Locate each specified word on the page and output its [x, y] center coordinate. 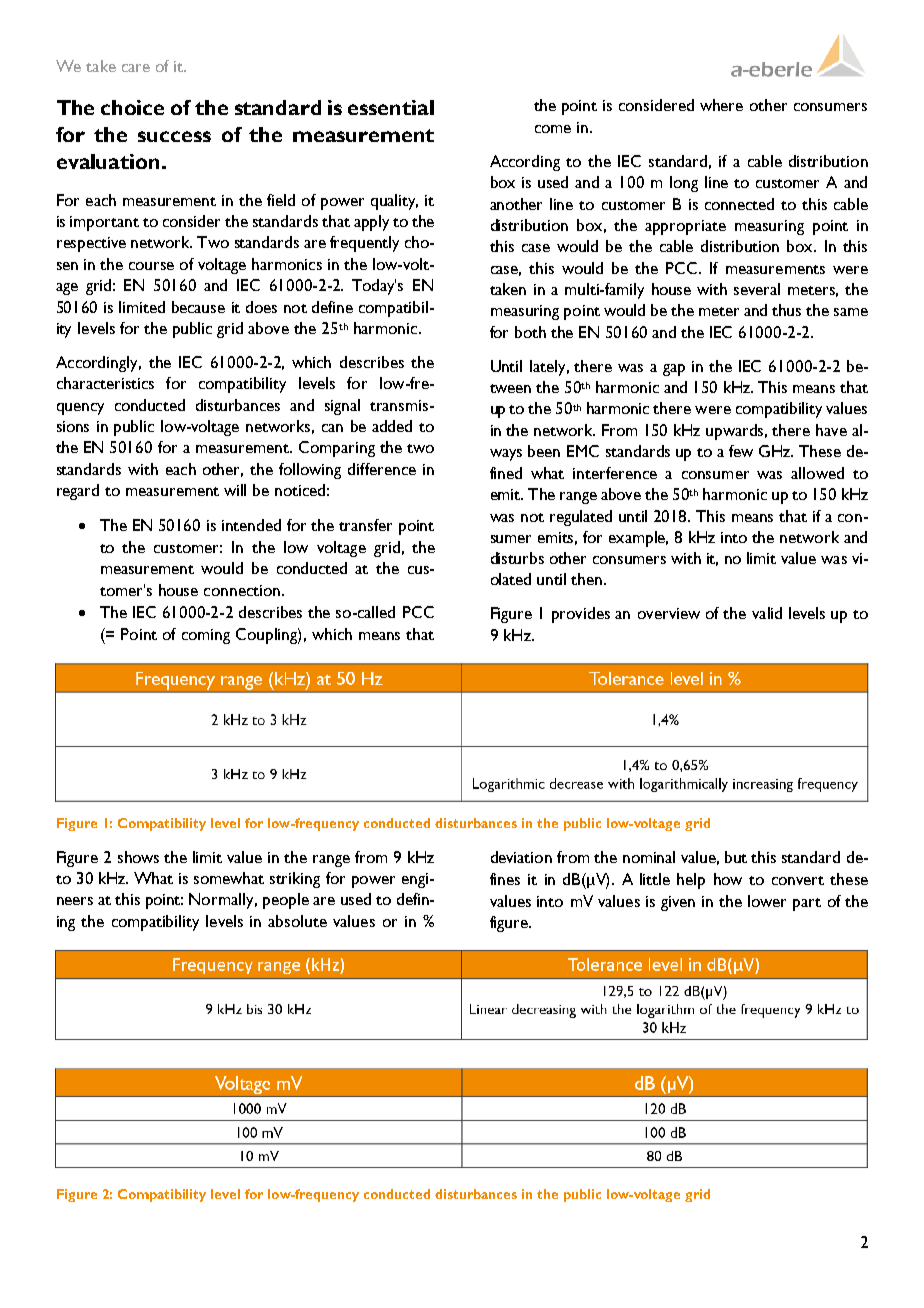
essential [391, 107]
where [721, 105]
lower [767, 901]
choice [132, 107]
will [235, 490]
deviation [521, 857]
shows [138, 857]
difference [382, 469]
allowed [817, 473]
